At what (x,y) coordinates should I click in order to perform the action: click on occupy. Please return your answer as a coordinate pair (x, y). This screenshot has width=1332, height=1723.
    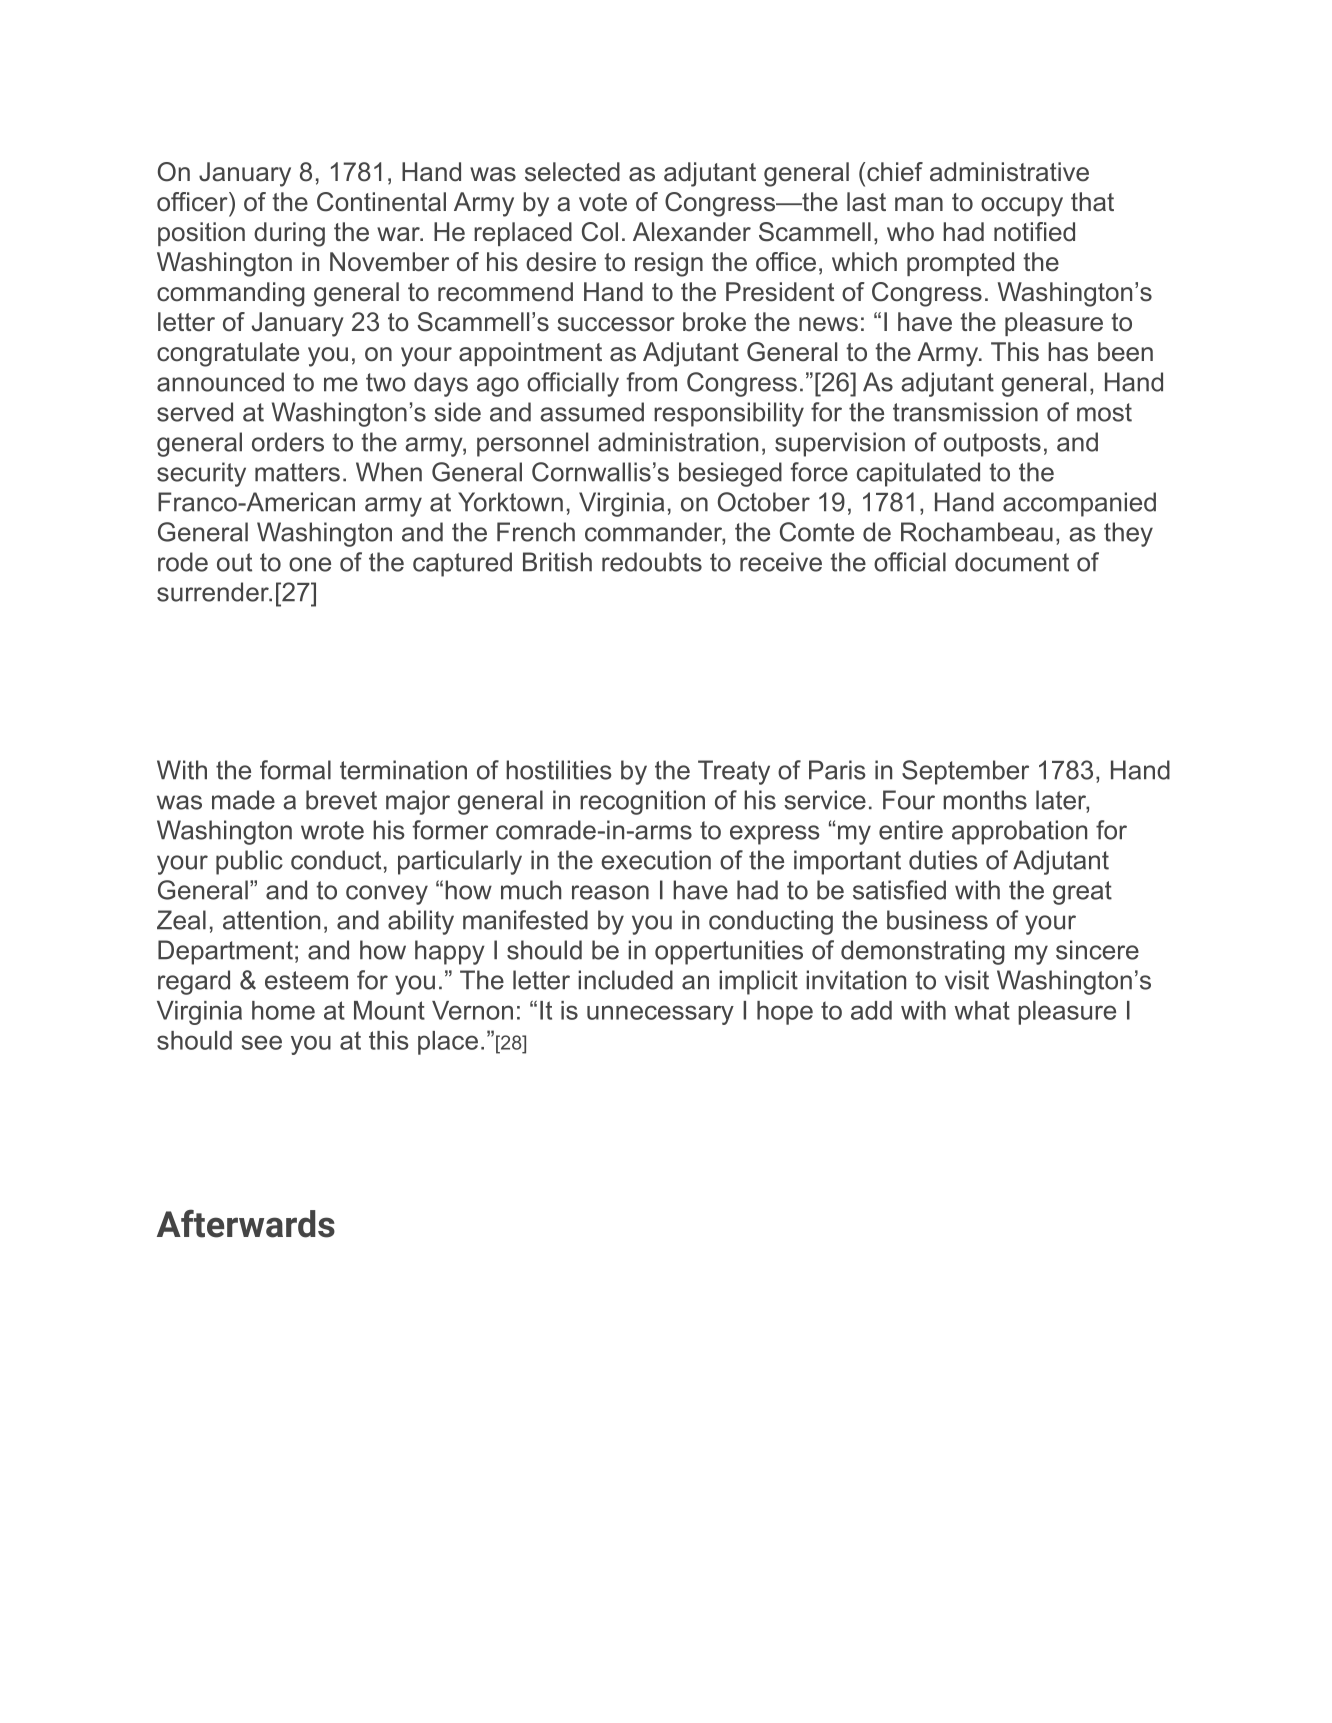
    Looking at the image, I should click on (1022, 207).
